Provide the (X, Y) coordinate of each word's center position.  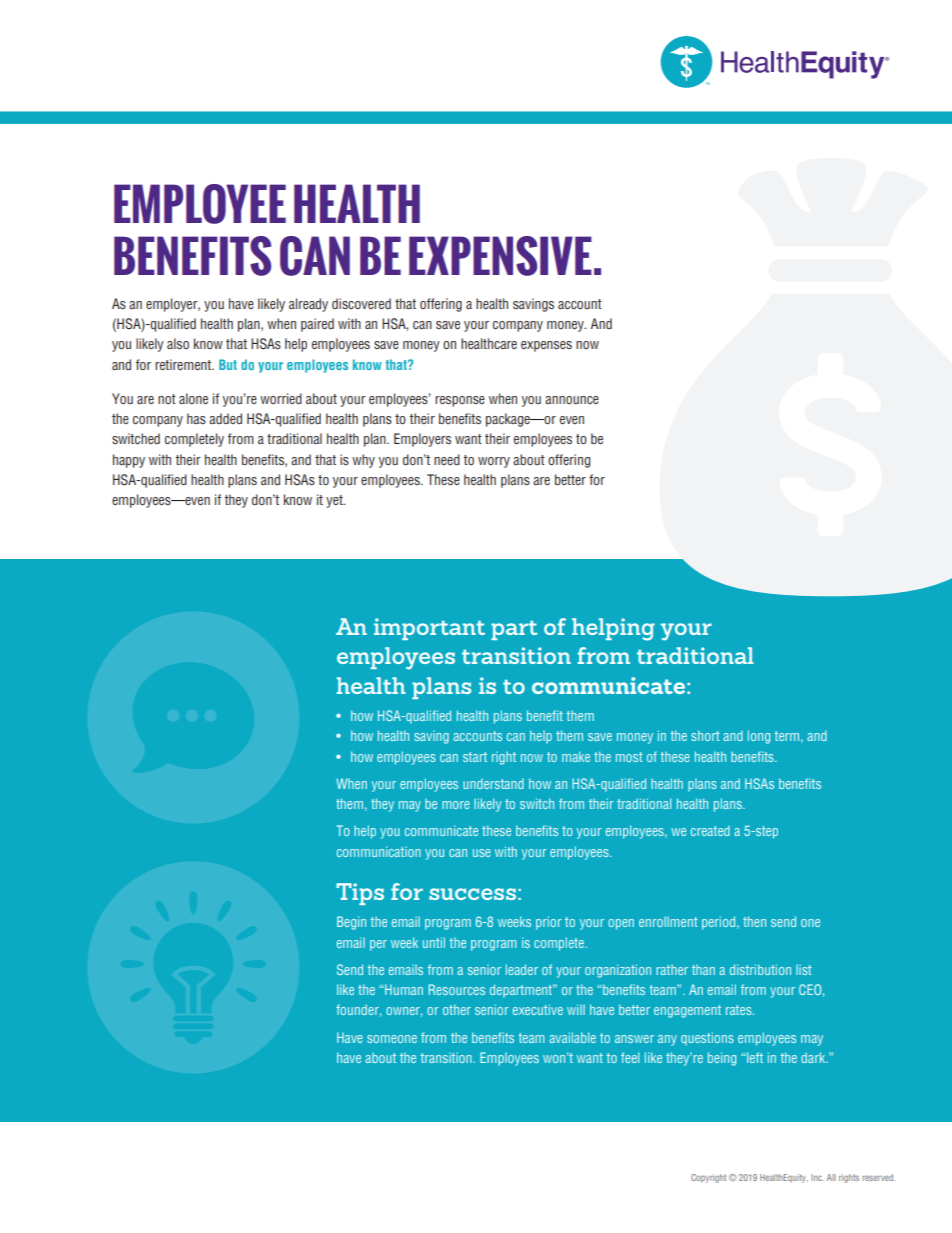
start (475, 757)
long (759, 737)
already (308, 305)
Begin (351, 923)
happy (129, 461)
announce (572, 400)
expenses (546, 346)
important (429, 629)
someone (392, 1039)
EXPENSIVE (500, 256)
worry (494, 462)
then (754, 921)
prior (549, 923)
